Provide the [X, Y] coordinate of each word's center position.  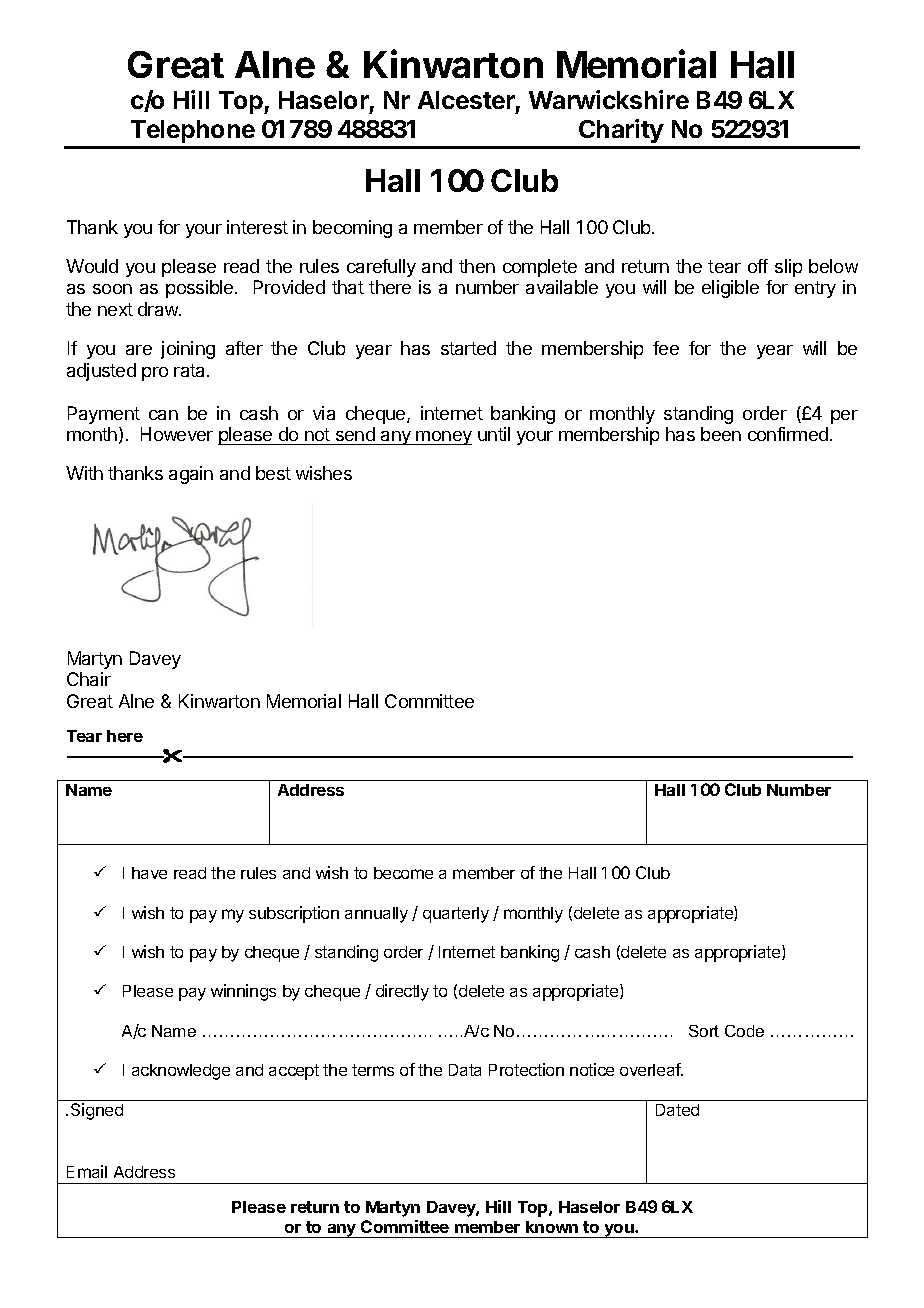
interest [257, 227]
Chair [89, 679]
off [758, 266]
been [721, 434]
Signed [97, 1111]
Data [465, 1070]
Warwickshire [609, 99]
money [443, 438]
